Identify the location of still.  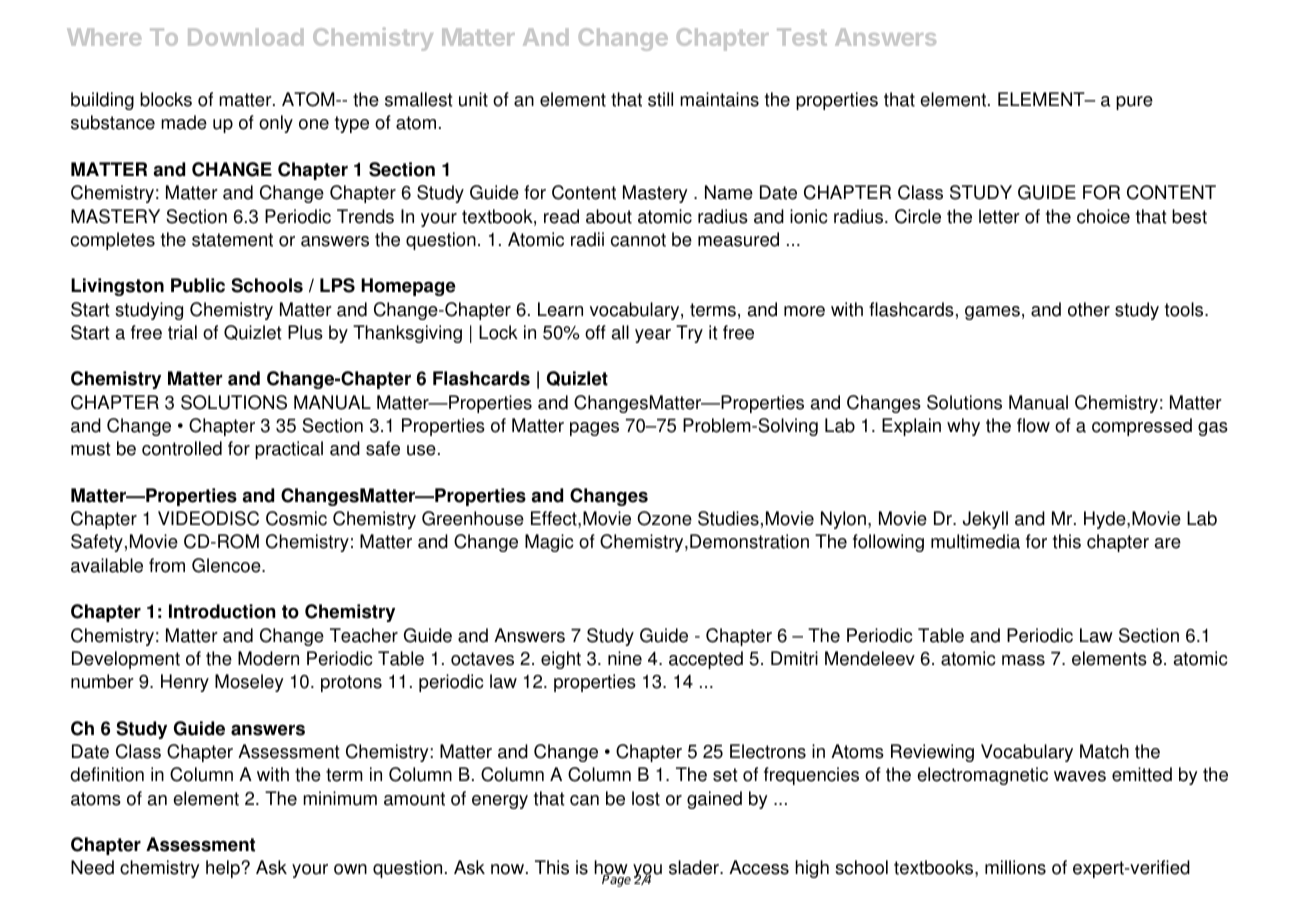
(660, 99).
